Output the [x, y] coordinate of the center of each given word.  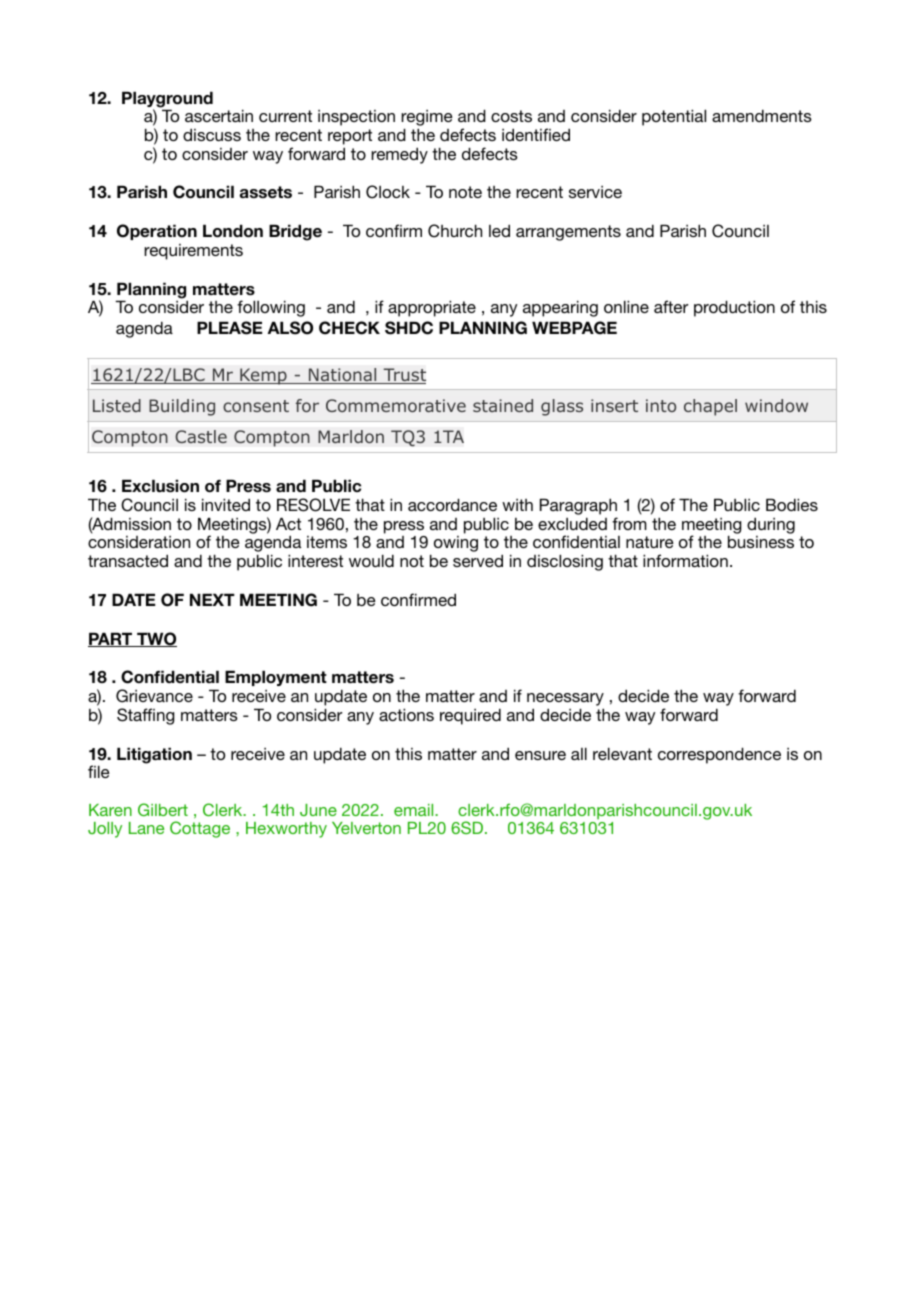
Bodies [792, 504]
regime [427, 119]
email [415, 810]
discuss [212, 134]
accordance [452, 504]
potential [674, 117]
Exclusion [160, 486]
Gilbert [163, 809]
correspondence [719, 755]
